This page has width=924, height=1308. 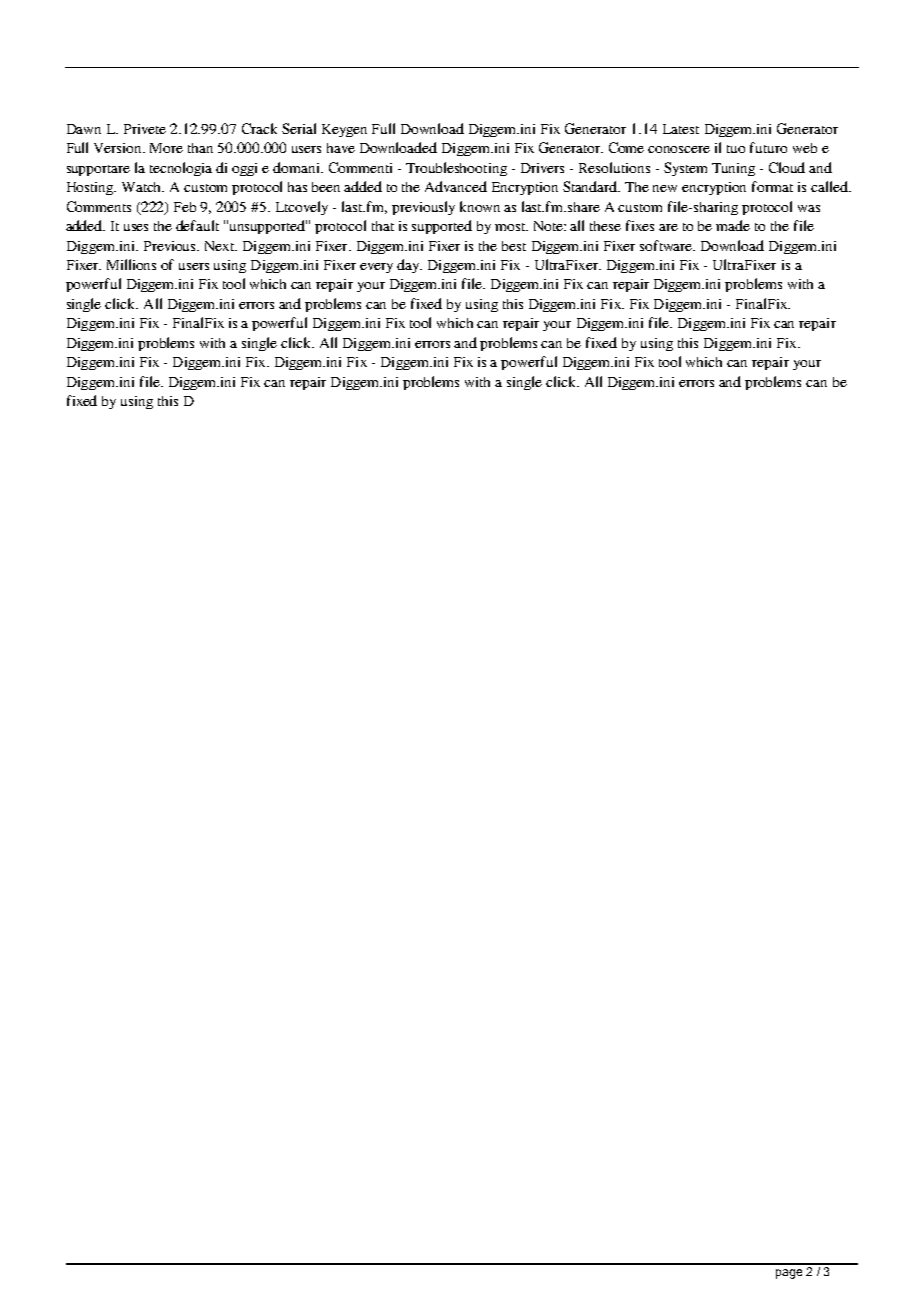 I want to click on tecnologia, so click(x=181, y=169).
